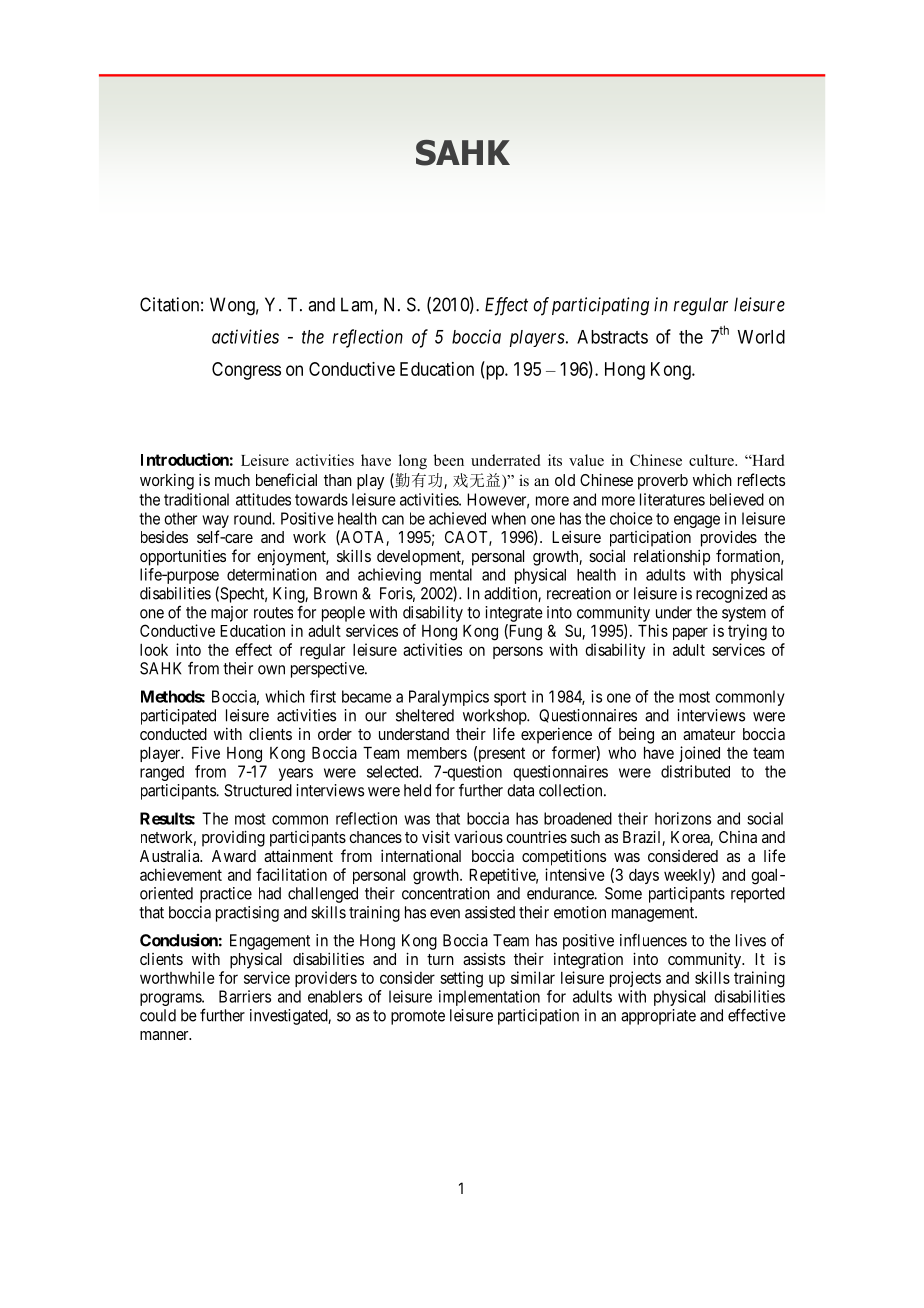 The height and width of the screenshot is (1308, 924). Describe the element at coordinates (449, 698) in the screenshot. I see `Paralympics` at that location.
